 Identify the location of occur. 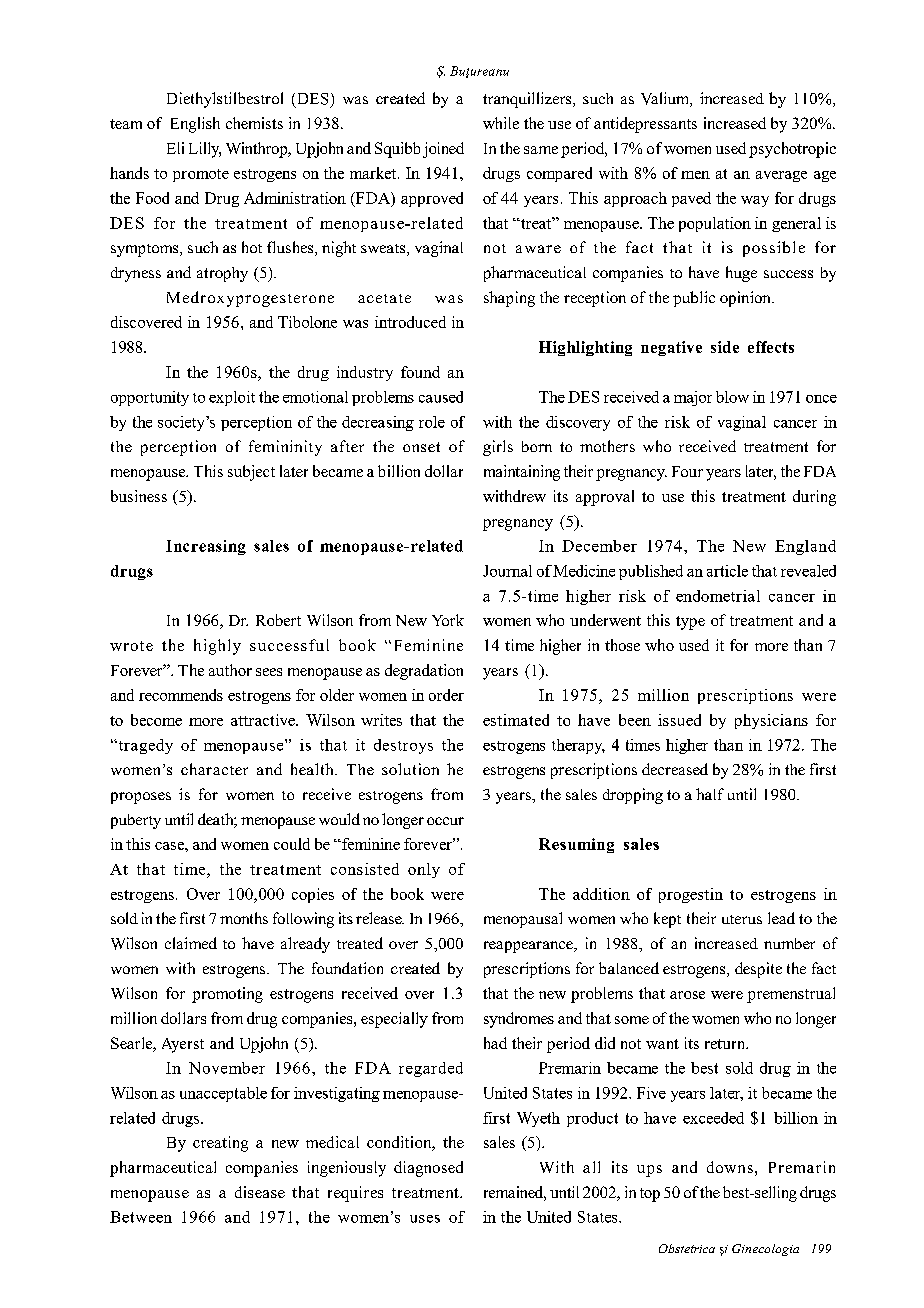
(445, 821).
